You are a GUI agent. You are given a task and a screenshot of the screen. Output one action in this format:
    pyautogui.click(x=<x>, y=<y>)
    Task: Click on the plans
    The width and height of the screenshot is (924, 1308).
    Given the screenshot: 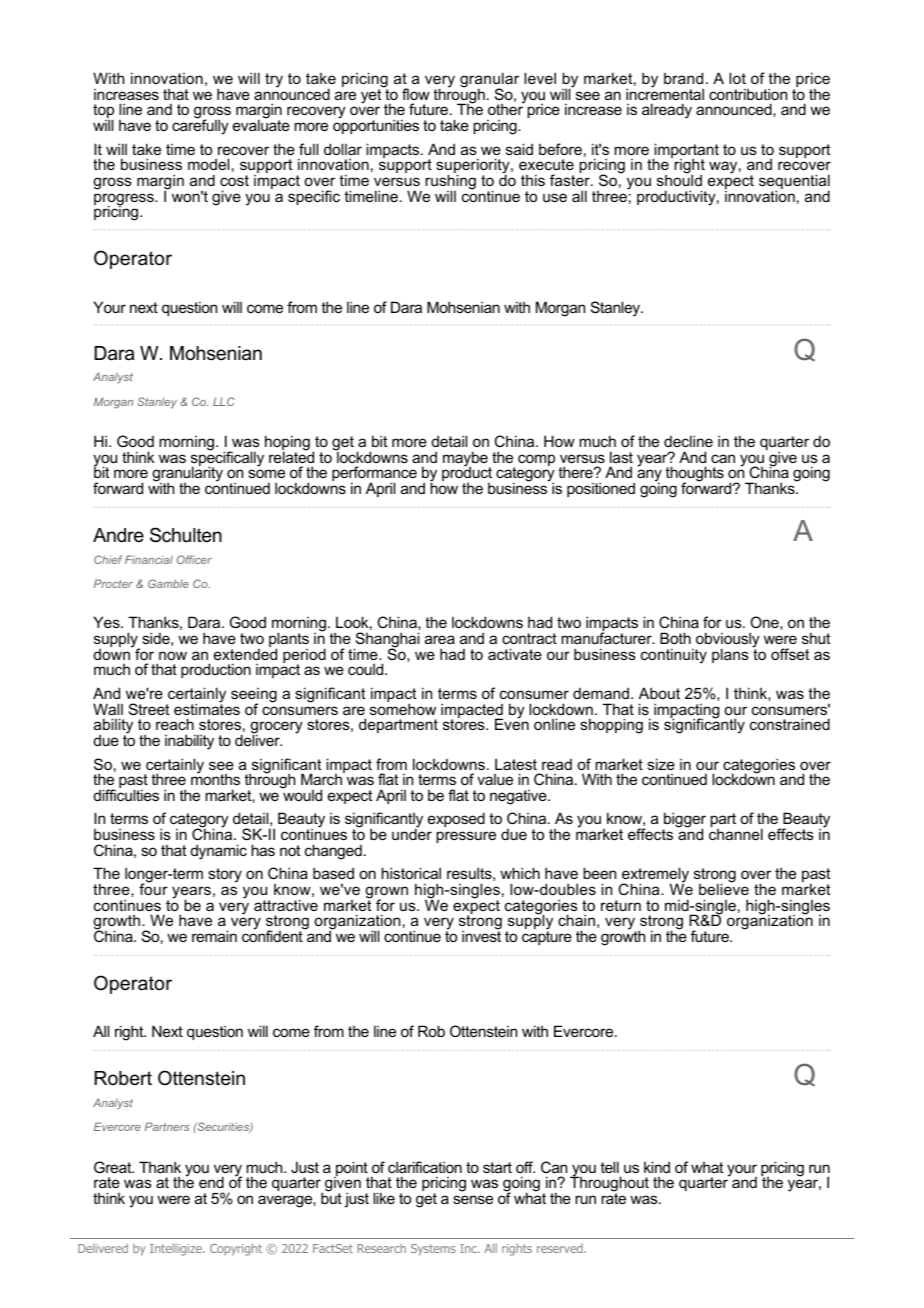 What is the action you would take?
    pyautogui.click(x=730, y=655)
